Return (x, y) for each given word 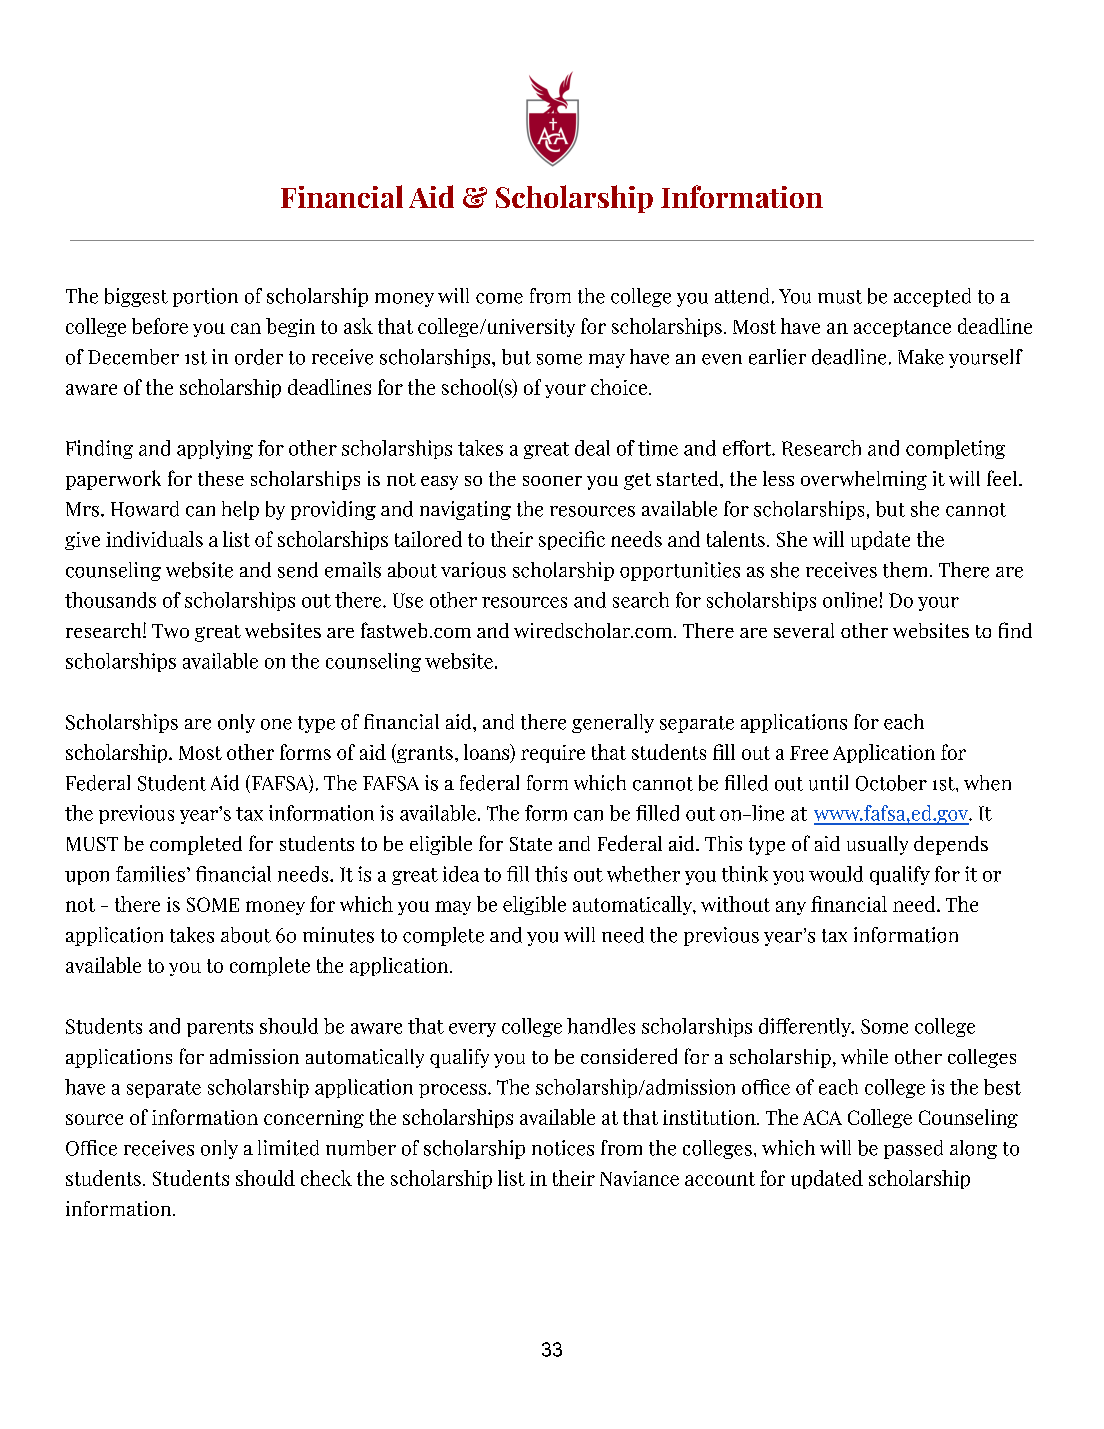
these (221, 478)
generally (613, 723)
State (531, 844)
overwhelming (864, 480)
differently (806, 1027)
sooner (552, 481)
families (150, 874)
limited (288, 1148)
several (804, 630)
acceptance (902, 328)
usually (877, 845)
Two (170, 631)
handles (601, 1026)
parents (220, 1028)
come (499, 298)
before (160, 326)
